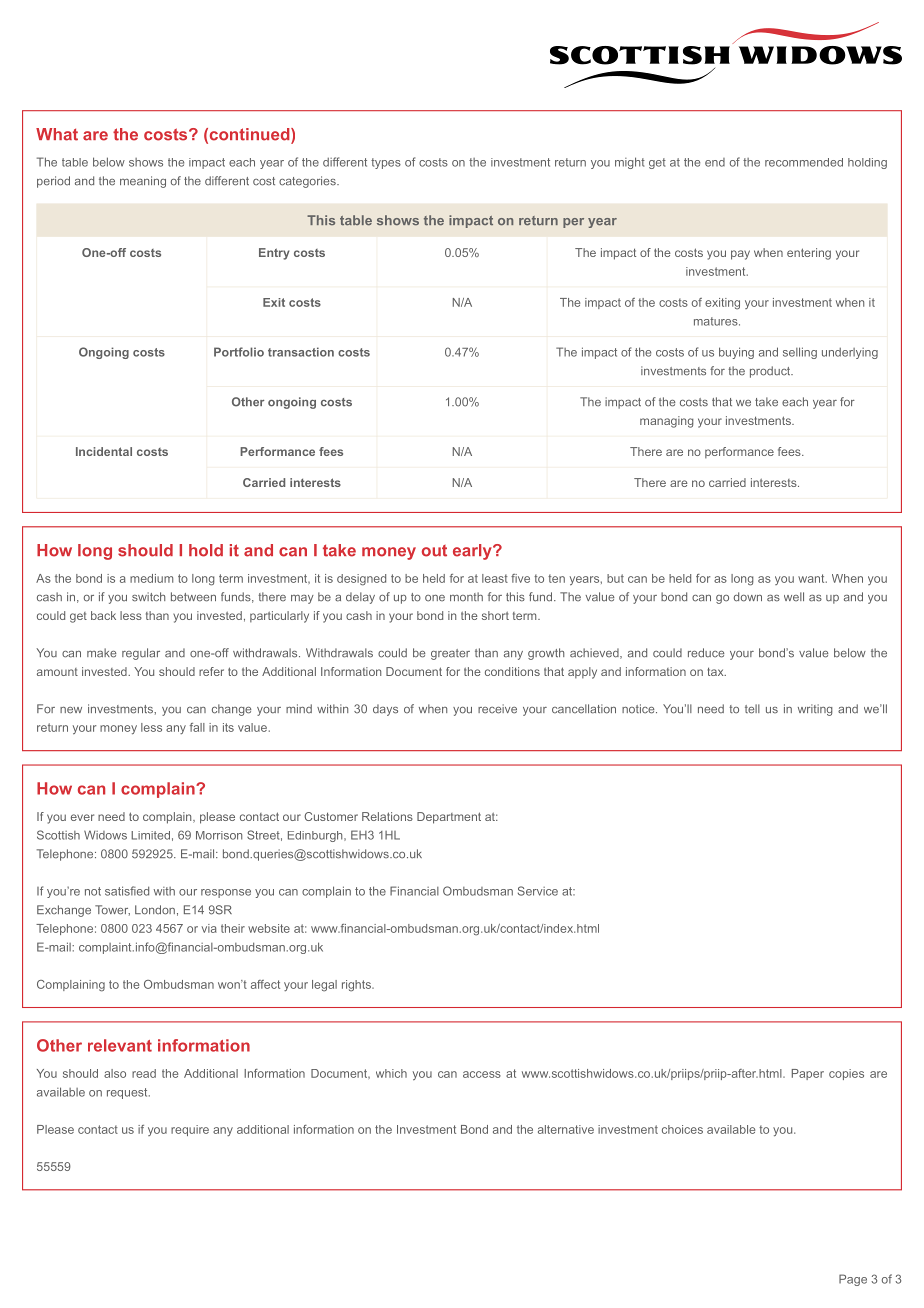 The width and height of the page is (924, 1308). What do you see at coordinates (449, 818) in the page?
I see `Department` at bounding box center [449, 818].
